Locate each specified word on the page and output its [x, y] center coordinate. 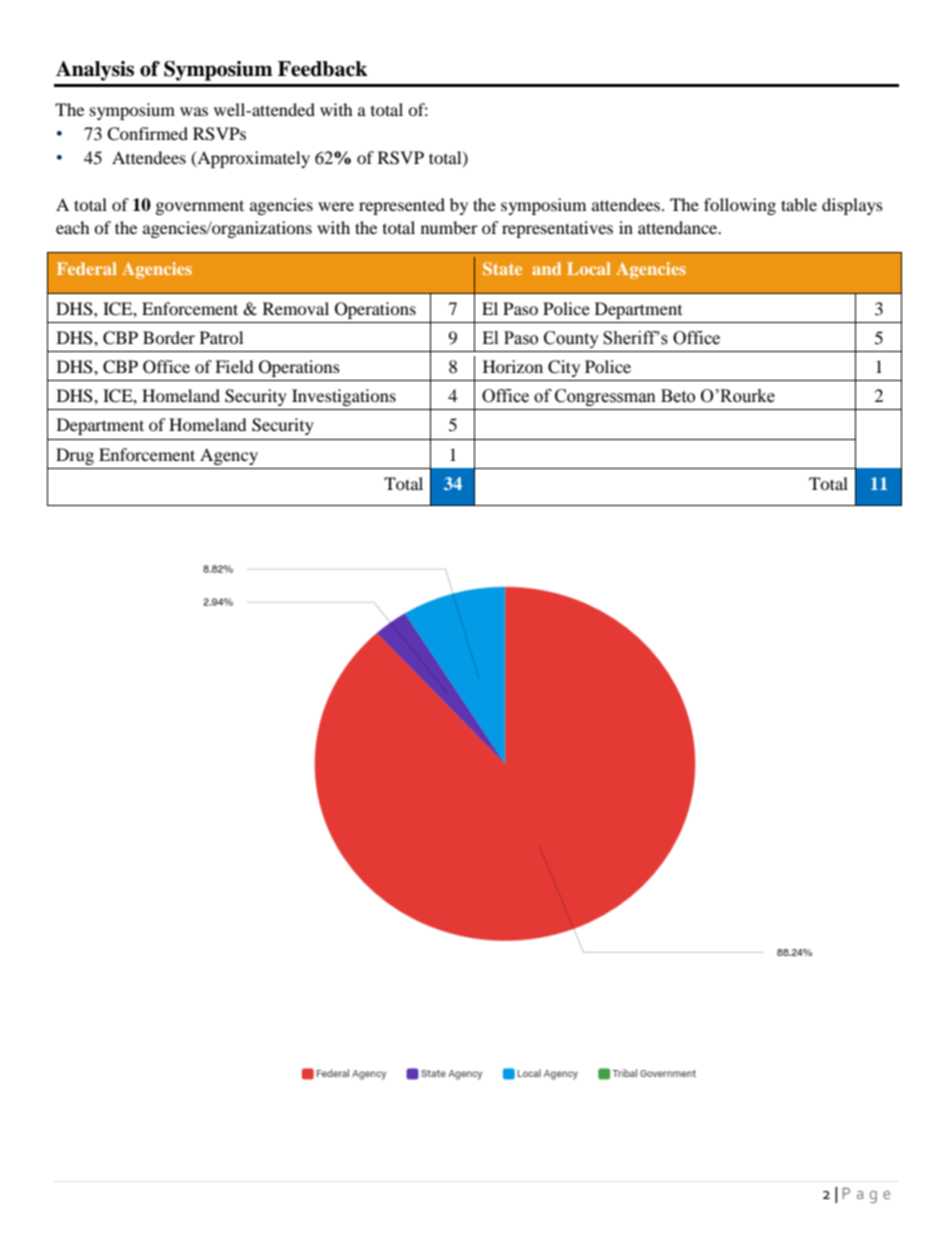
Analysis [95, 71]
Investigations [344, 397]
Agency [229, 456]
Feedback [323, 69]
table [799, 204]
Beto [678, 396]
